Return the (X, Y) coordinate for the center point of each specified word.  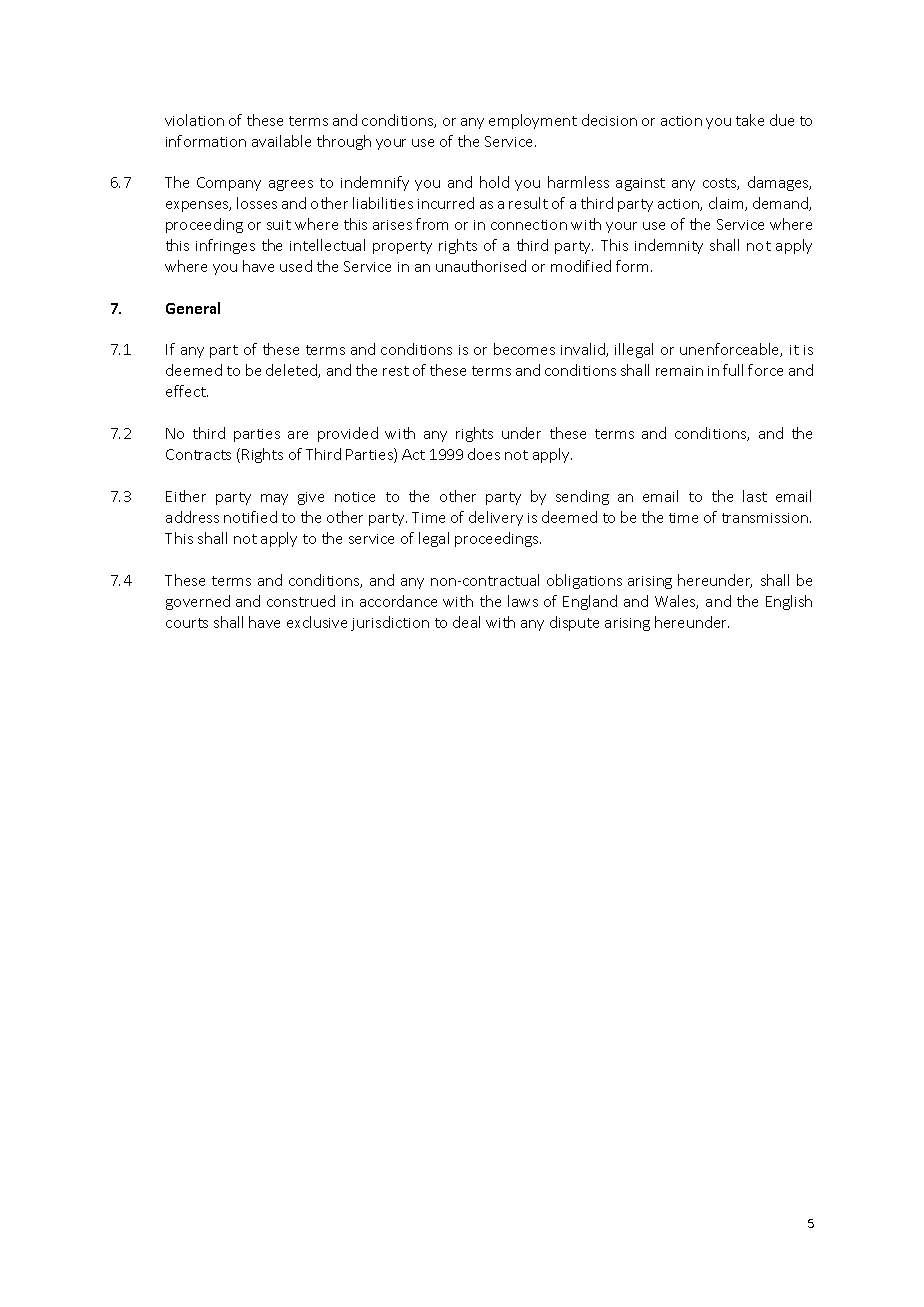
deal (466, 622)
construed (301, 601)
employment (533, 121)
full (733, 370)
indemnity (669, 246)
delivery (496, 518)
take (750, 120)
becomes (524, 349)
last (755, 496)
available (281, 141)
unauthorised (481, 266)
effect (187, 391)
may (274, 499)
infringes (225, 246)
